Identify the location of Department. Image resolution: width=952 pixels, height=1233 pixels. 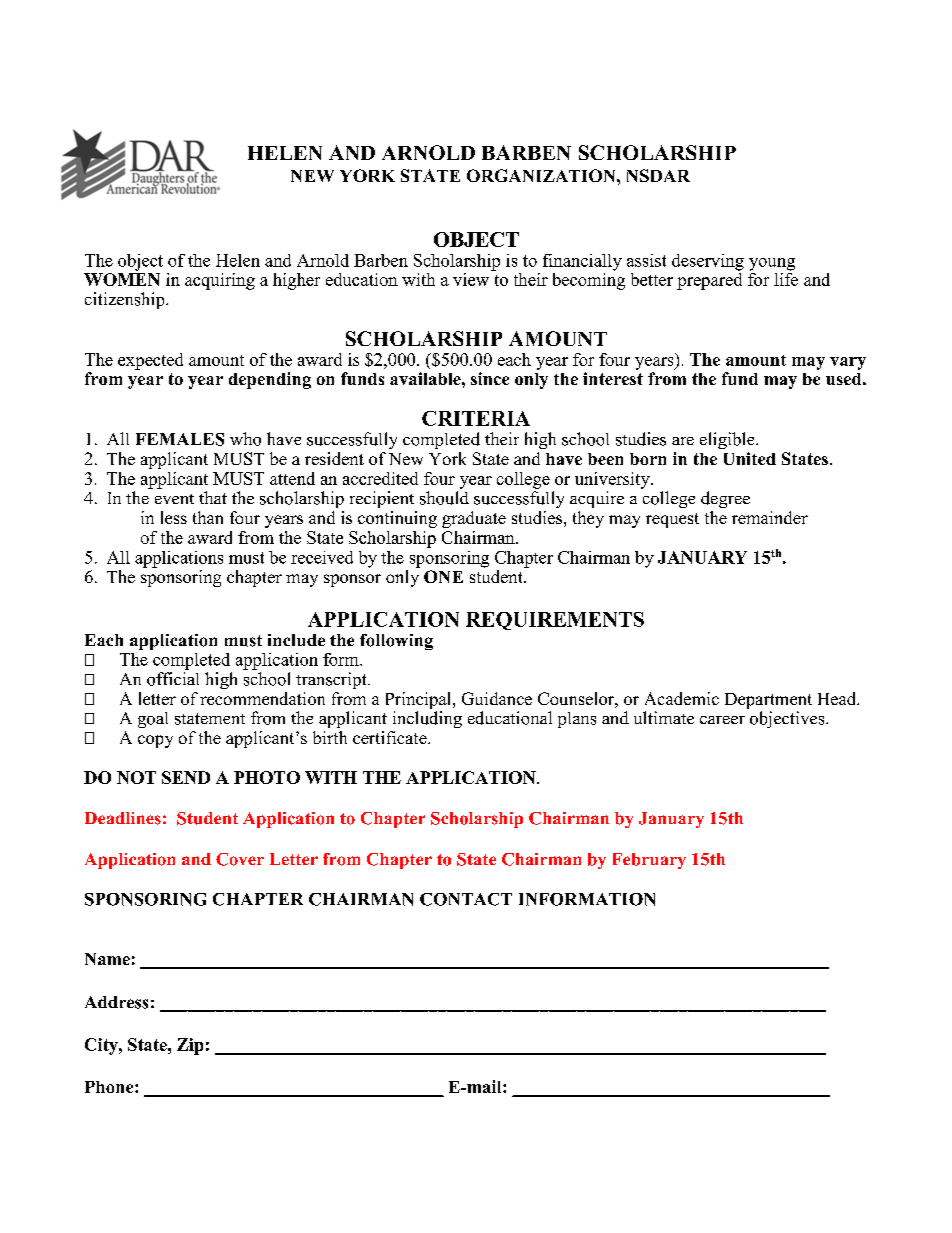
(768, 701).
